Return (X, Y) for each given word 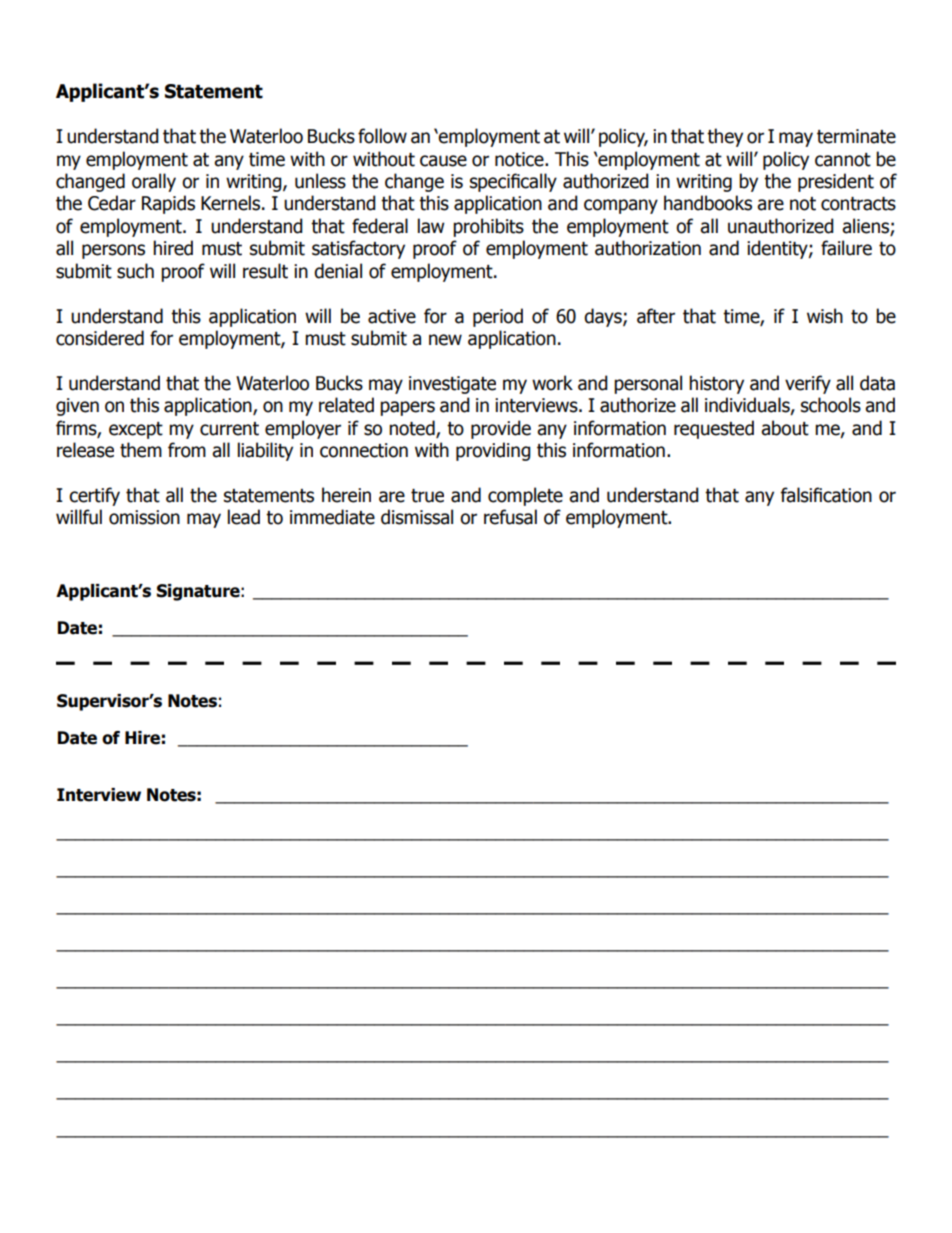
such (135, 271)
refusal (510, 517)
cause (443, 161)
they (725, 137)
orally (154, 182)
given (77, 407)
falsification (826, 495)
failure (846, 248)
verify (808, 384)
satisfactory (358, 249)
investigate (452, 385)
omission (144, 517)
